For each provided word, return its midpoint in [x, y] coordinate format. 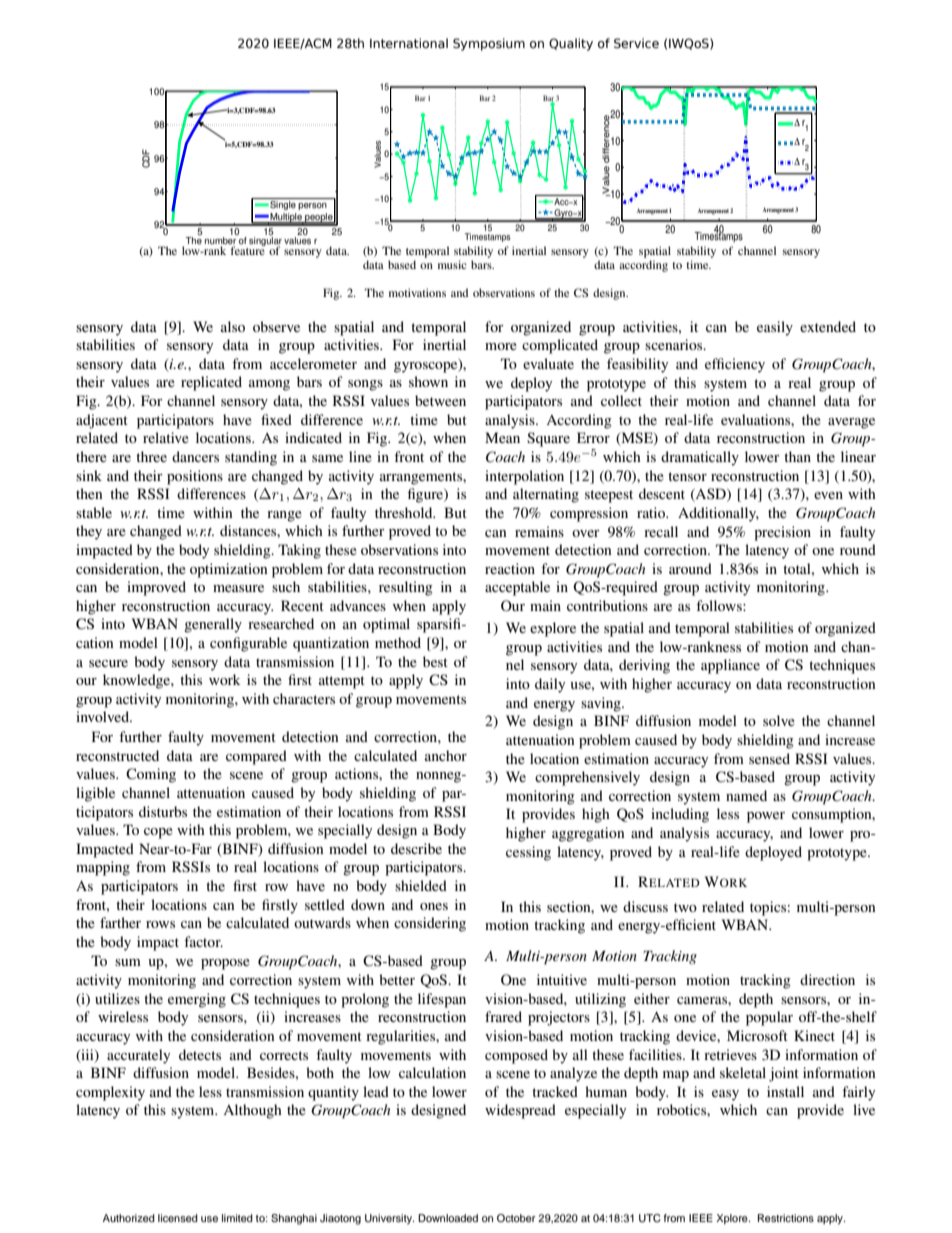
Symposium [489, 44]
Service [636, 43]
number [220, 242]
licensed [178, 1218]
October [516, 1218]
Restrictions [786, 1218]
